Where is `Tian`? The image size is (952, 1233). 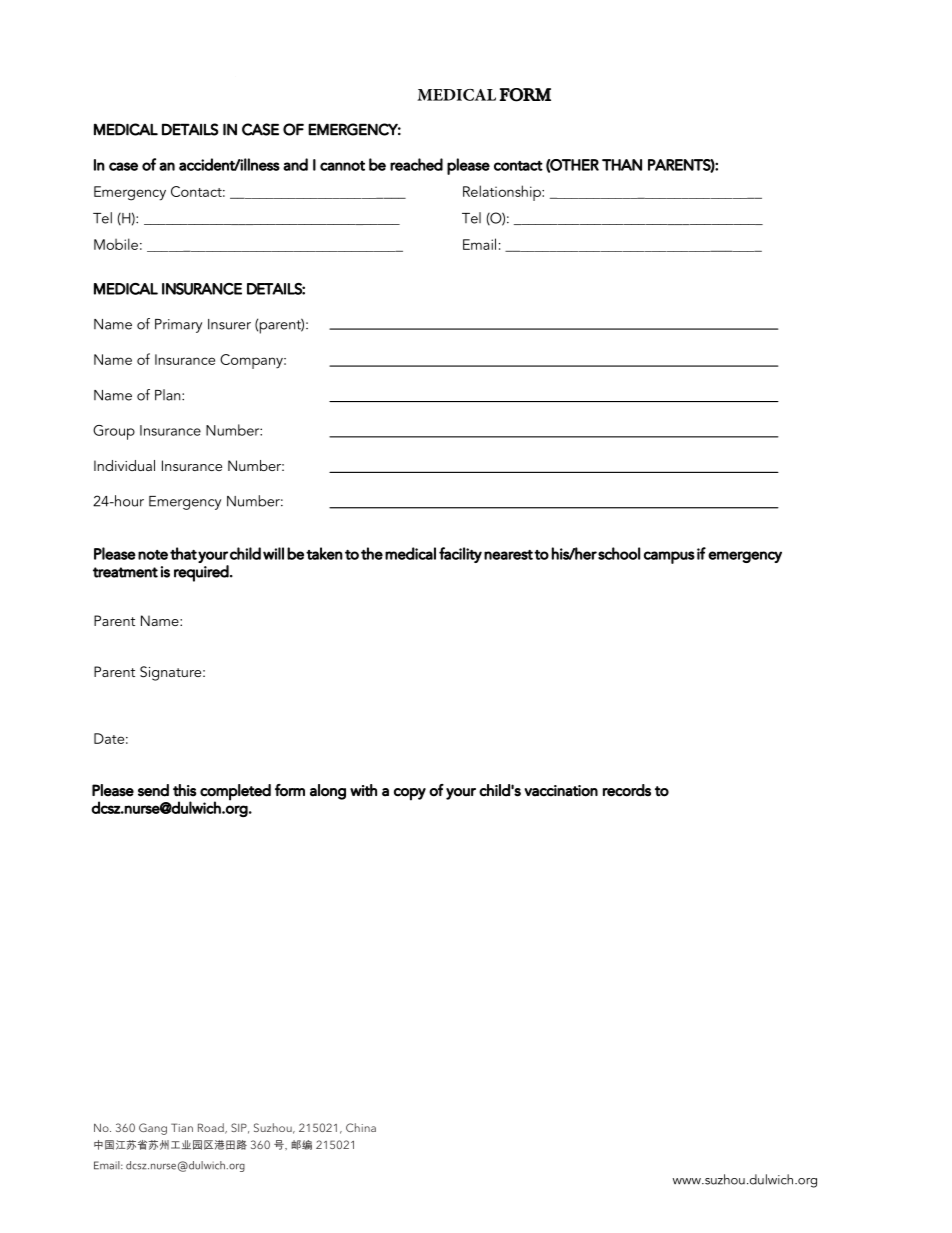
Tian is located at coordinates (182, 1127).
